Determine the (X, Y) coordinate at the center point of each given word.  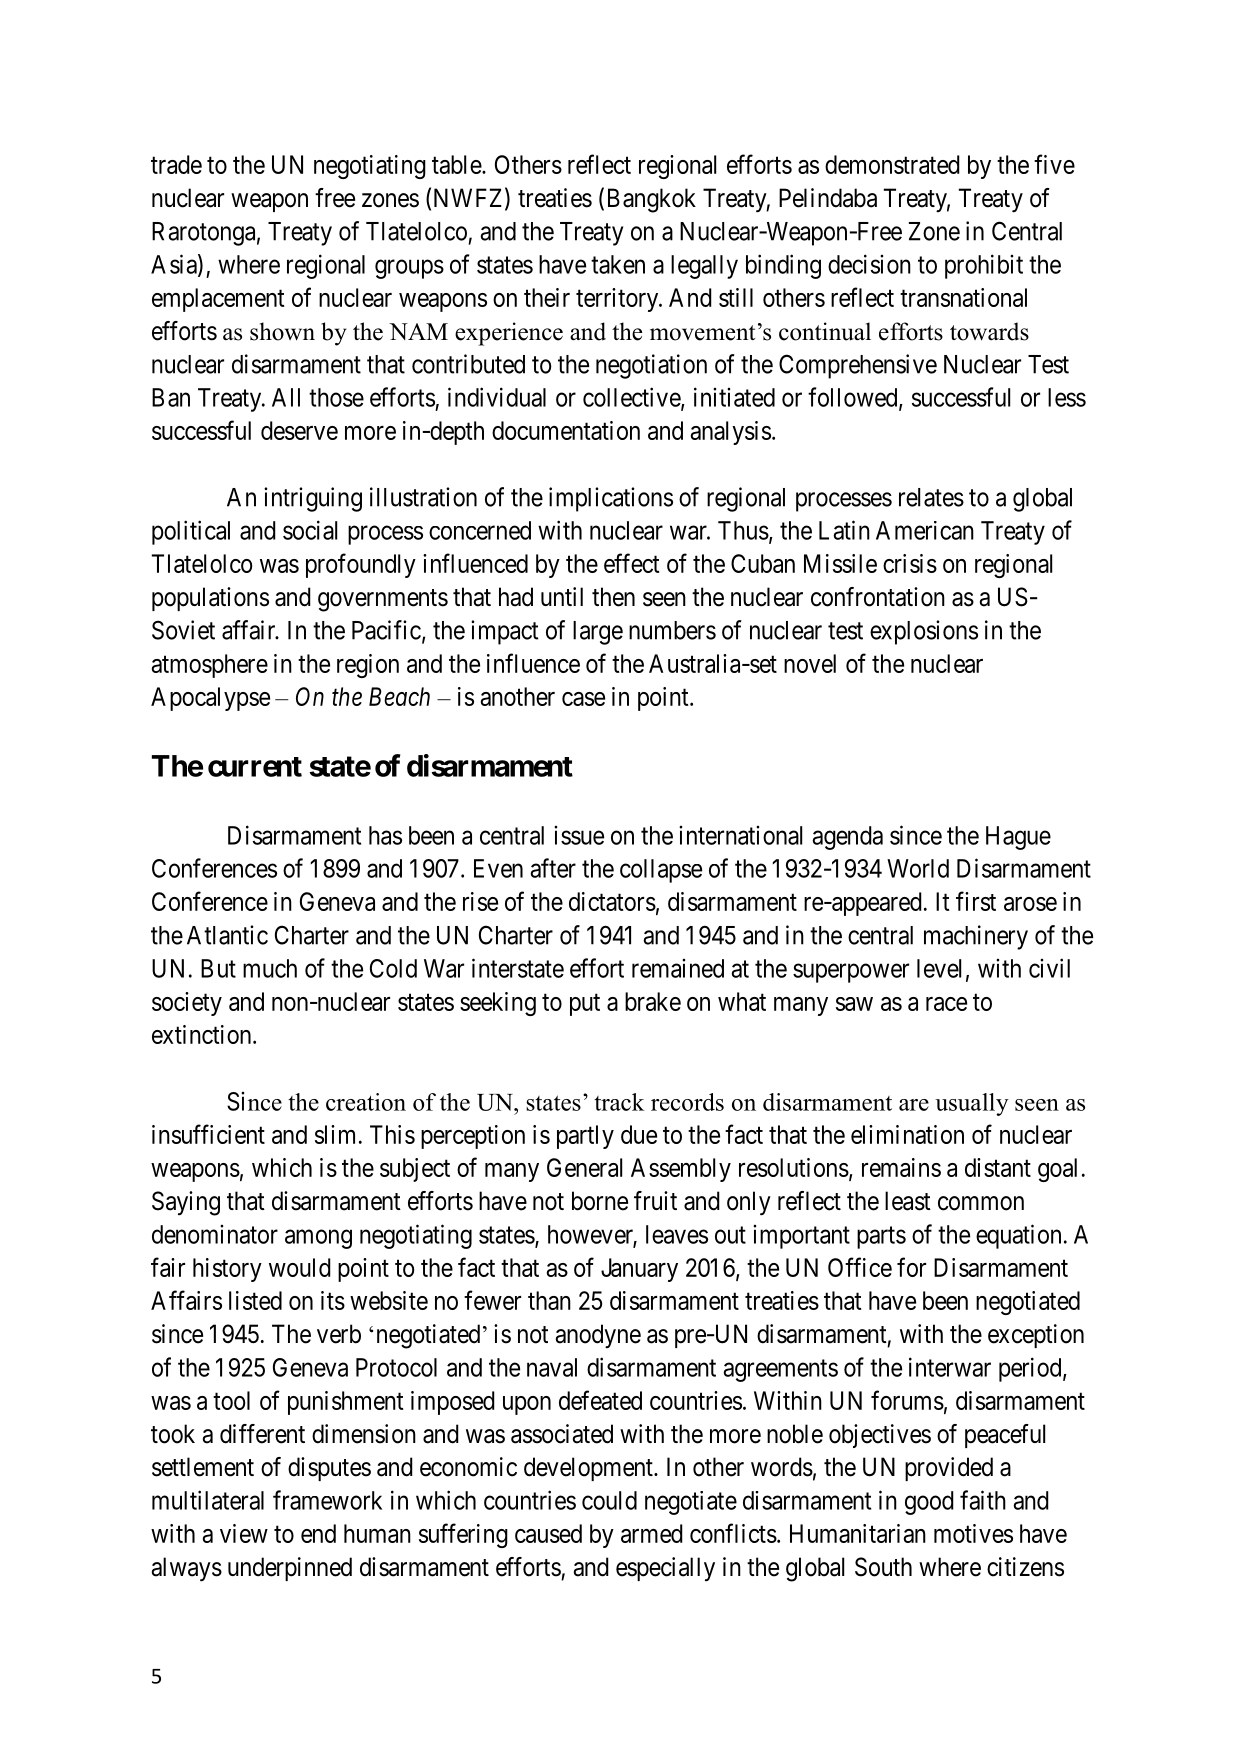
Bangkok (652, 200)
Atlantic (227, 935)
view (244, 1533)
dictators (612, 901)
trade (176, 164)
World (918, 868)
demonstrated (892, 164)
